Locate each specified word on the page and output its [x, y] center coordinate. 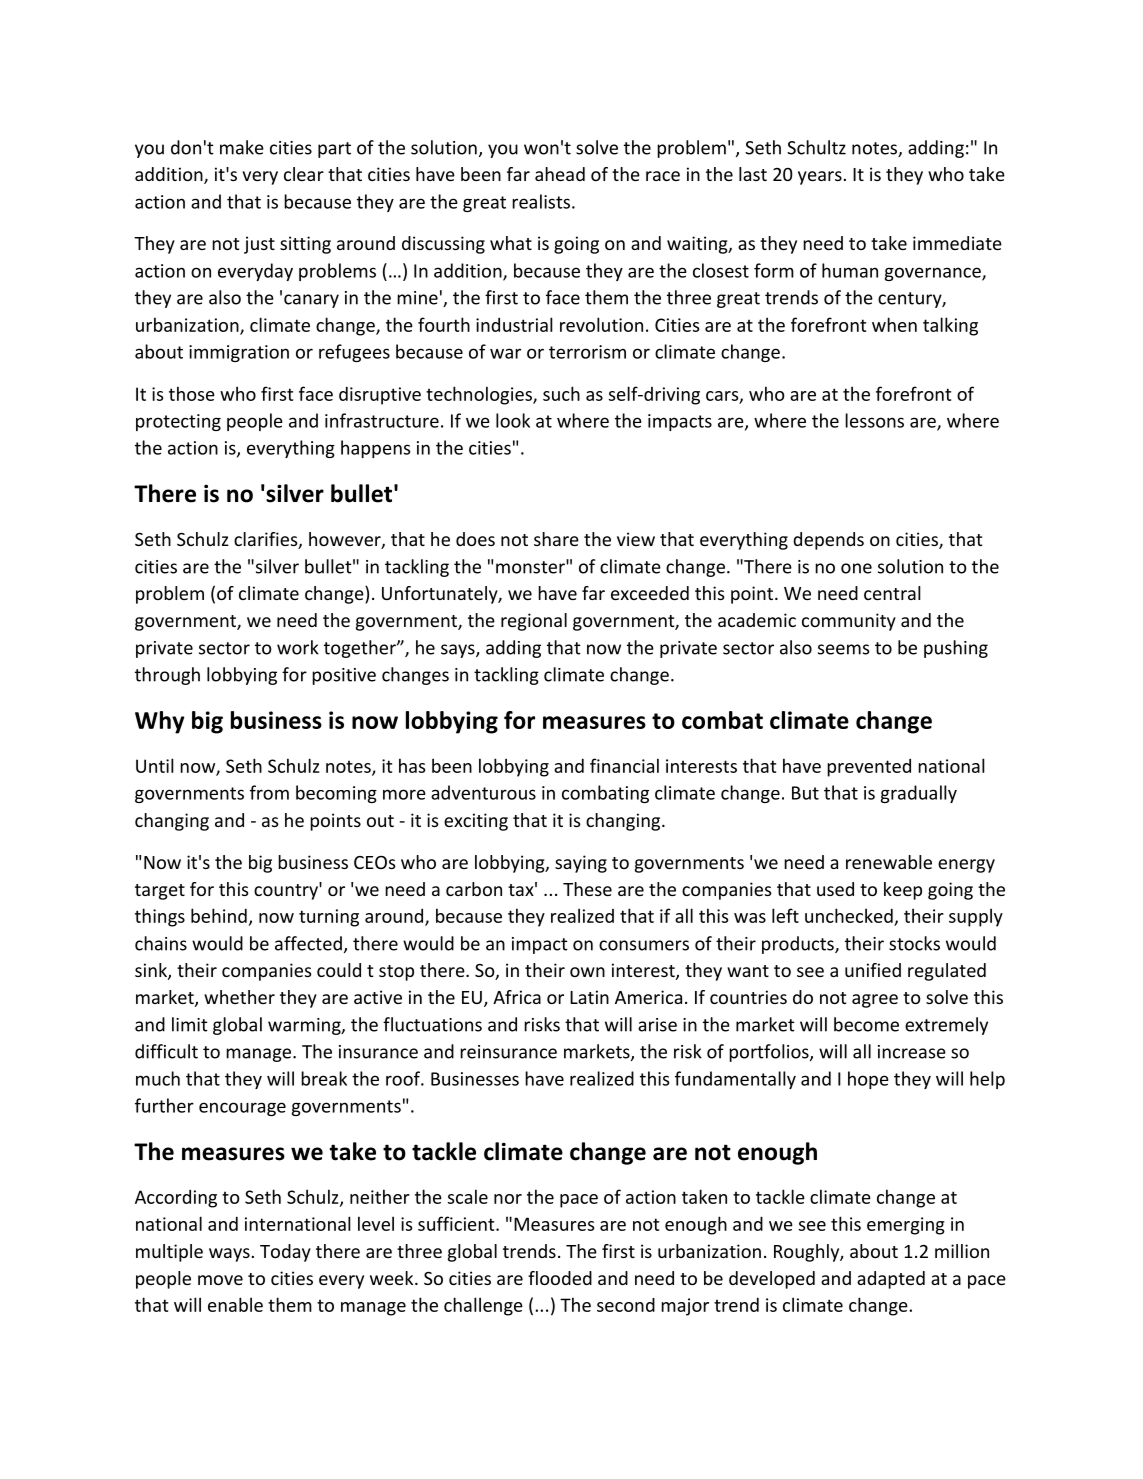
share [556, 539]
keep [903, 891]
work [298, 647]
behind [219, 915]
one [856, 568]
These [587, 889]
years [820, 178]
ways [229, 1255]
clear [304, 174]
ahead [560, 174]
